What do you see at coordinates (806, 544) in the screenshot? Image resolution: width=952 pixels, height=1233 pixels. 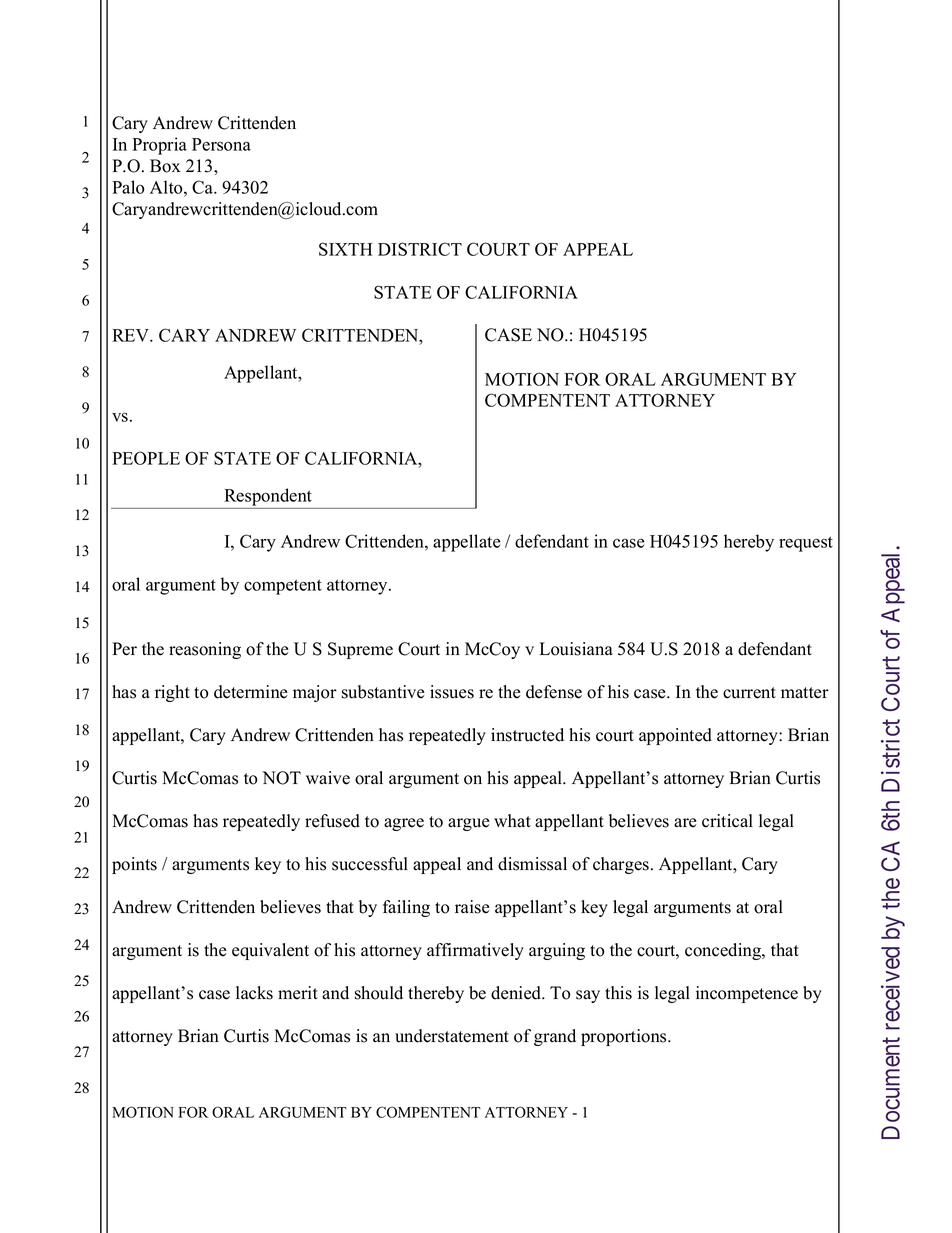 I see `request` at bounding box center [806, 544].
